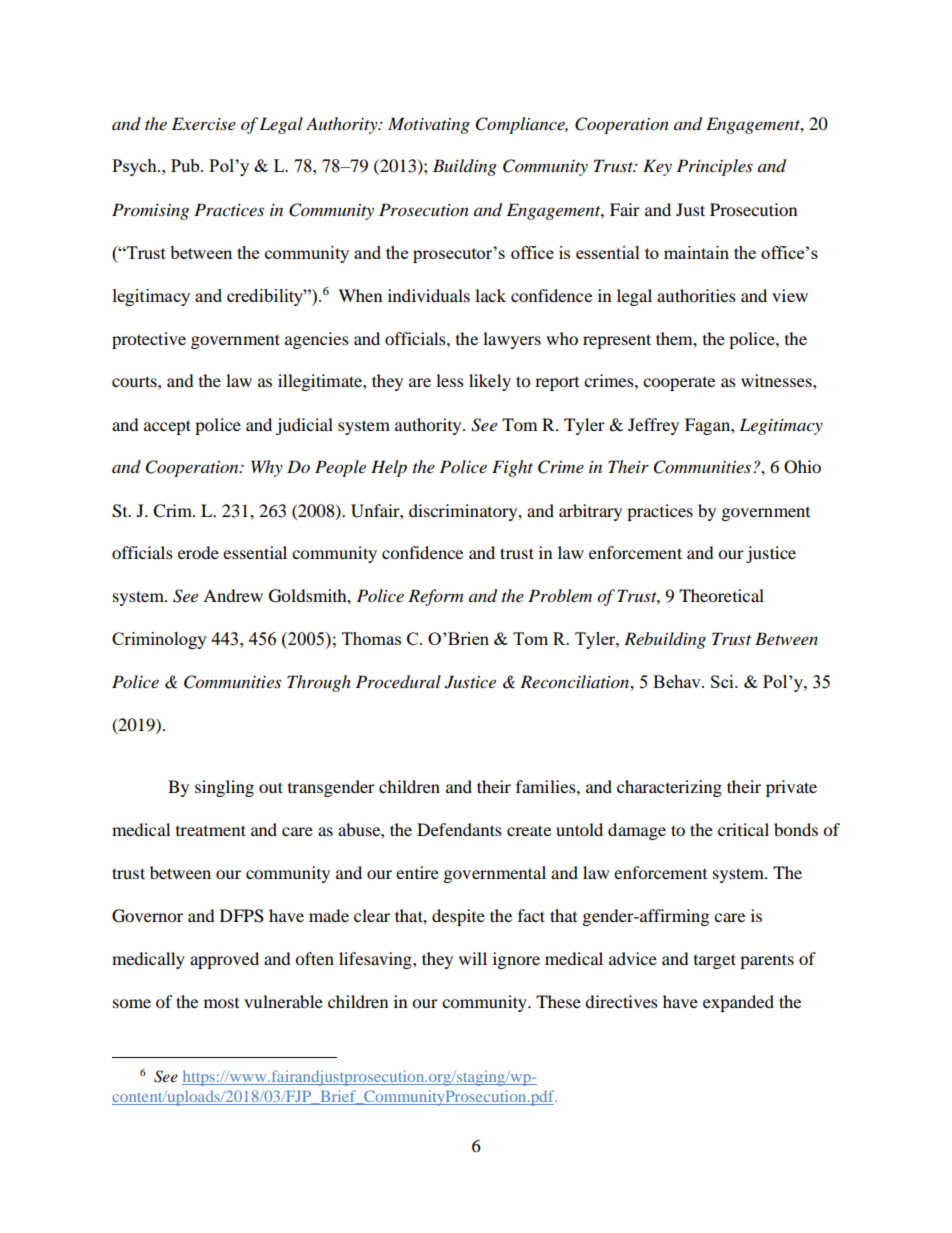 The height and width of the screenshot is (1233, 952). I want to click on characterizing, so click(669, 788).
